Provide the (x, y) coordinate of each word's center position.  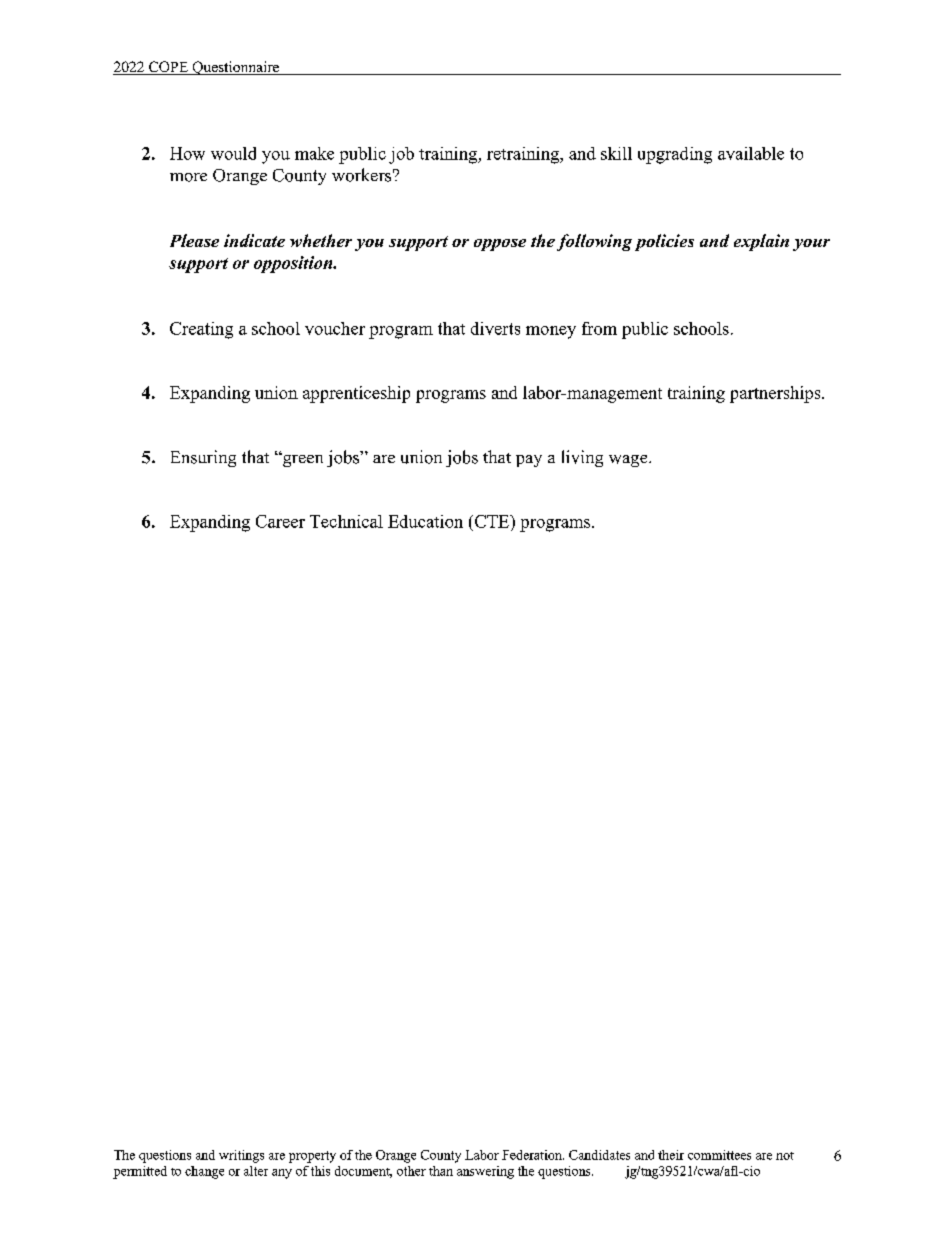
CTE (492, 521)
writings (241, 1156)
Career (280, 521)
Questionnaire (235, 68)
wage (629, 461)
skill (616, 153)
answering (485, 1172)
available (751, 153)
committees (719, 1155)
